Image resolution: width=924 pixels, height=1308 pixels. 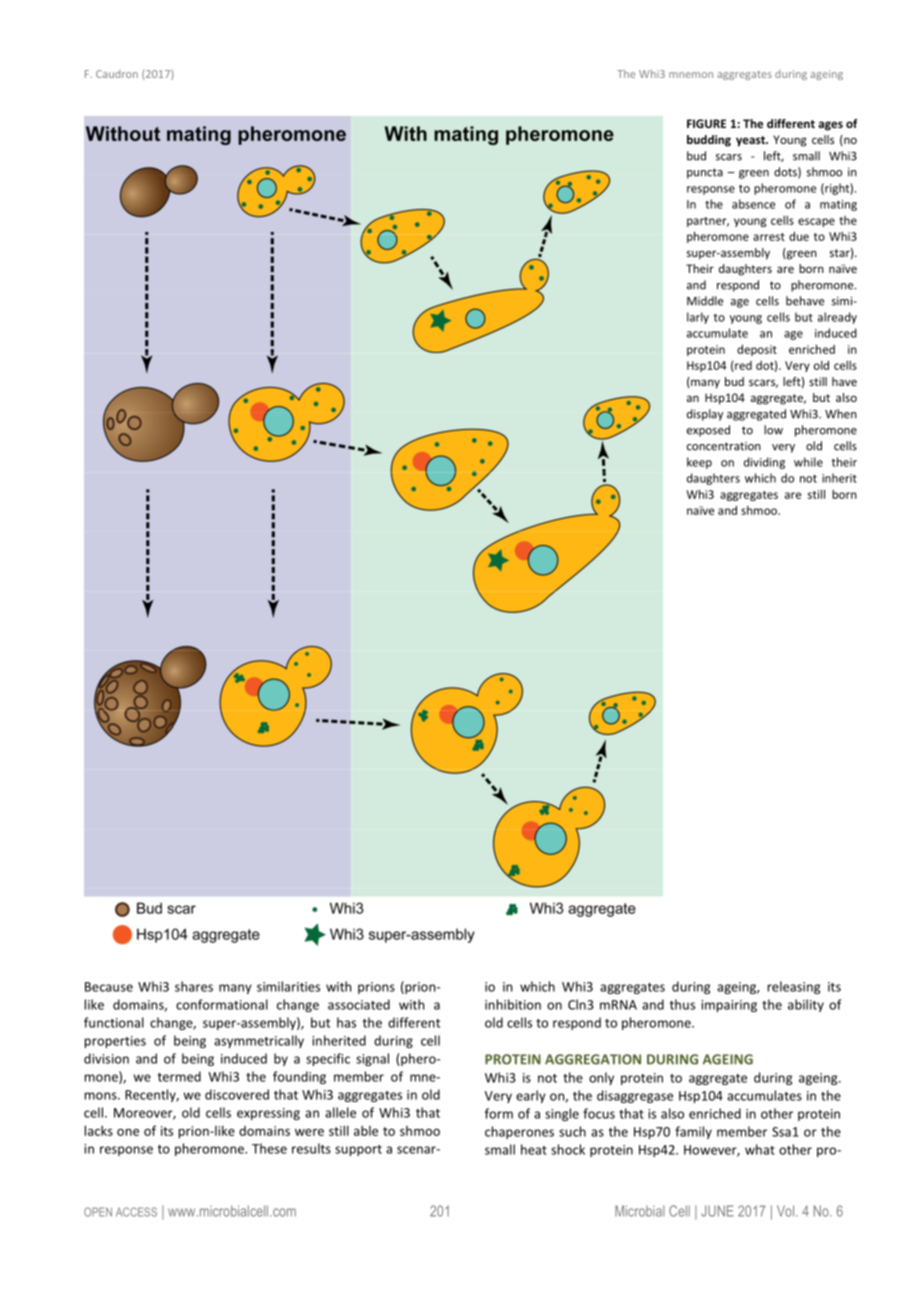 I want to click on dividing, so click(x=764, y=463).
